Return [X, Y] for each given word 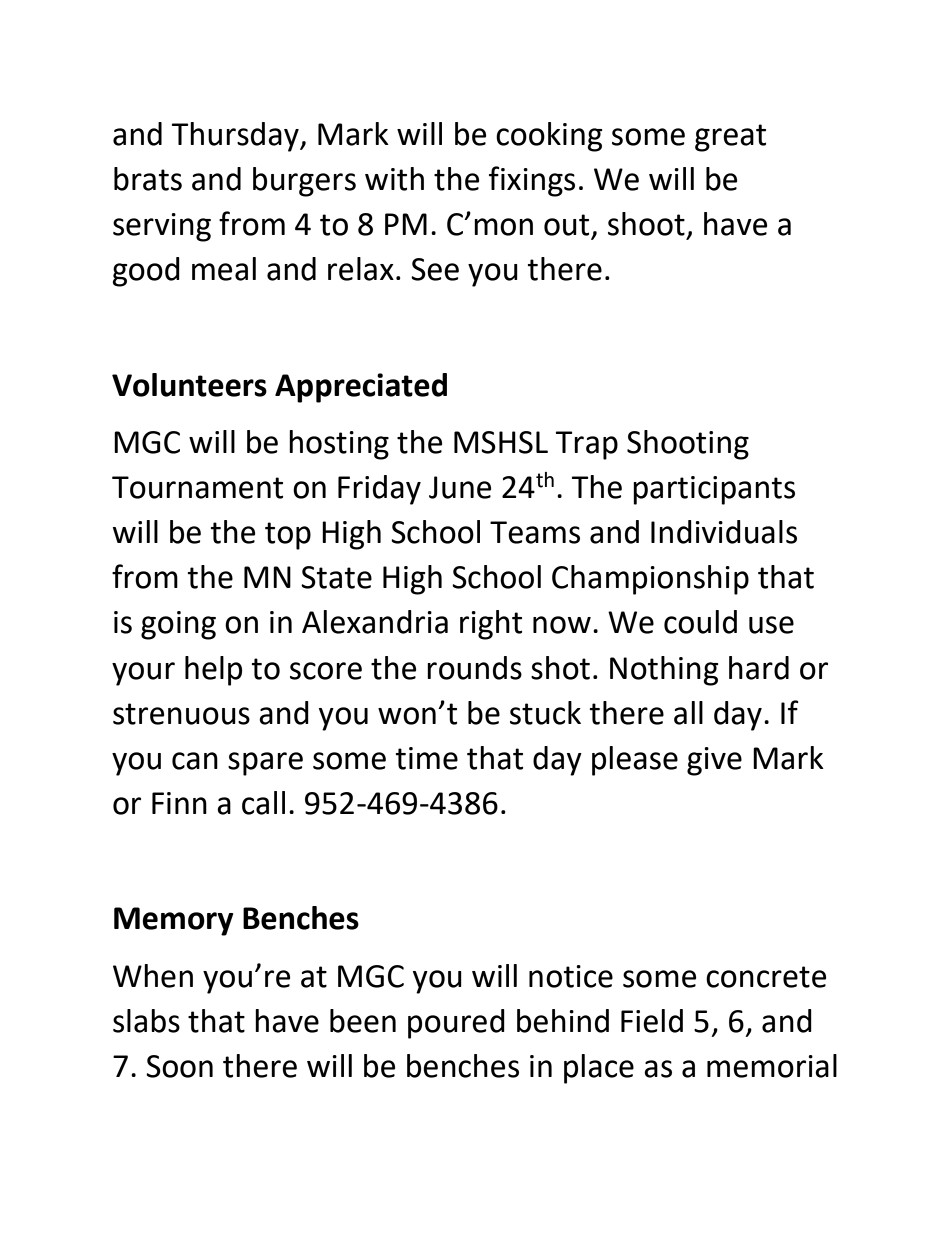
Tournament [197, 487]
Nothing [664, 671]
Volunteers [189, 385]
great [730, 138]
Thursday [236, 137]
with [394, 179]
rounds [474, 668]
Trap [587, 445]
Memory [173, 921]
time [426, 758]
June [460, 487]
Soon [179, 1066]
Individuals [724, 532]
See [435, 269]
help [213, 671]
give [714, 761]
